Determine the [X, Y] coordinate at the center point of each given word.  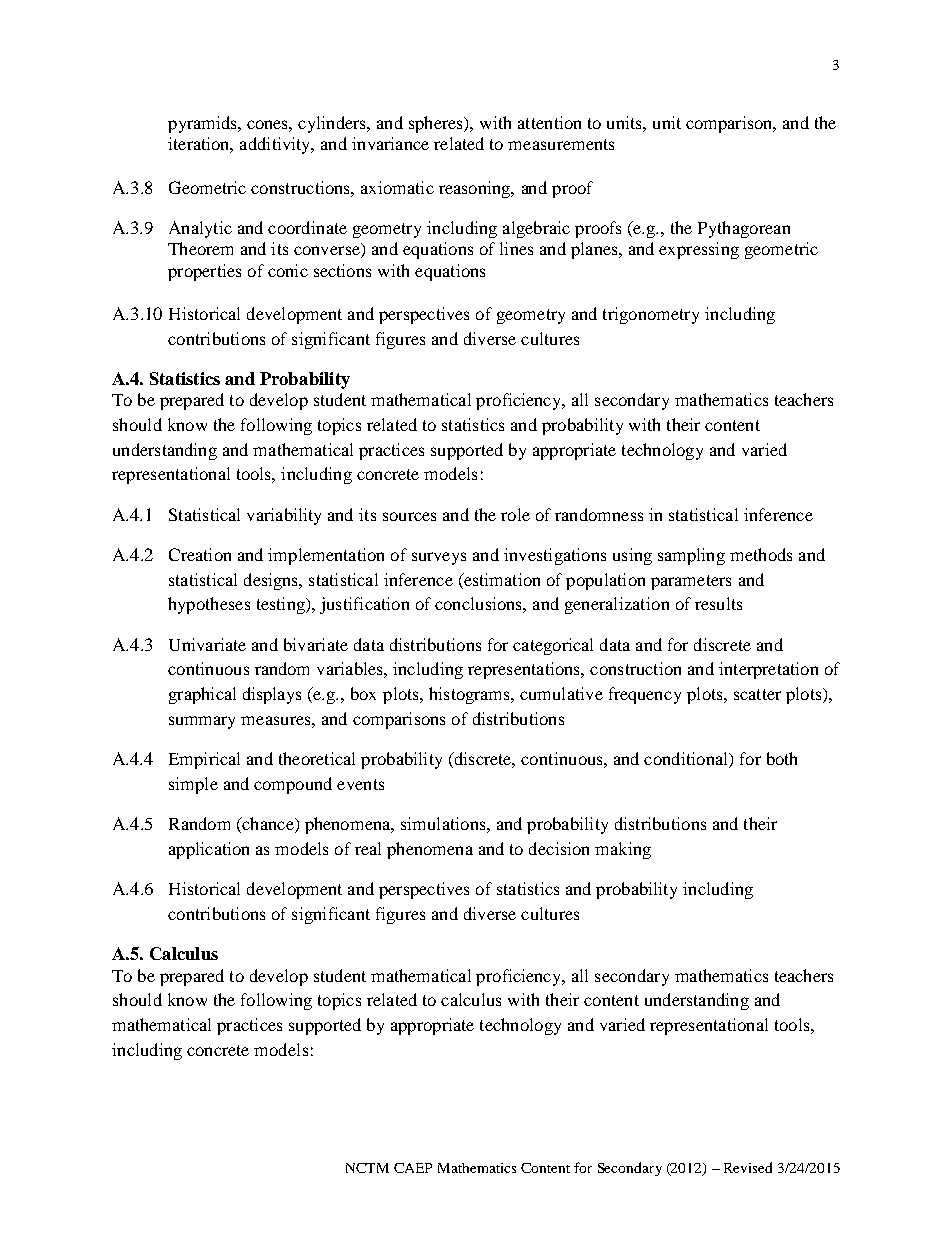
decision [559, 848]
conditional [687, 760]
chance [268, 825]
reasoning [476, 189]
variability [284, 516]
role [515, 514]
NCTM [367, 1168]
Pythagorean [744, 229]
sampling [691, 556]
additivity [276, 145]
